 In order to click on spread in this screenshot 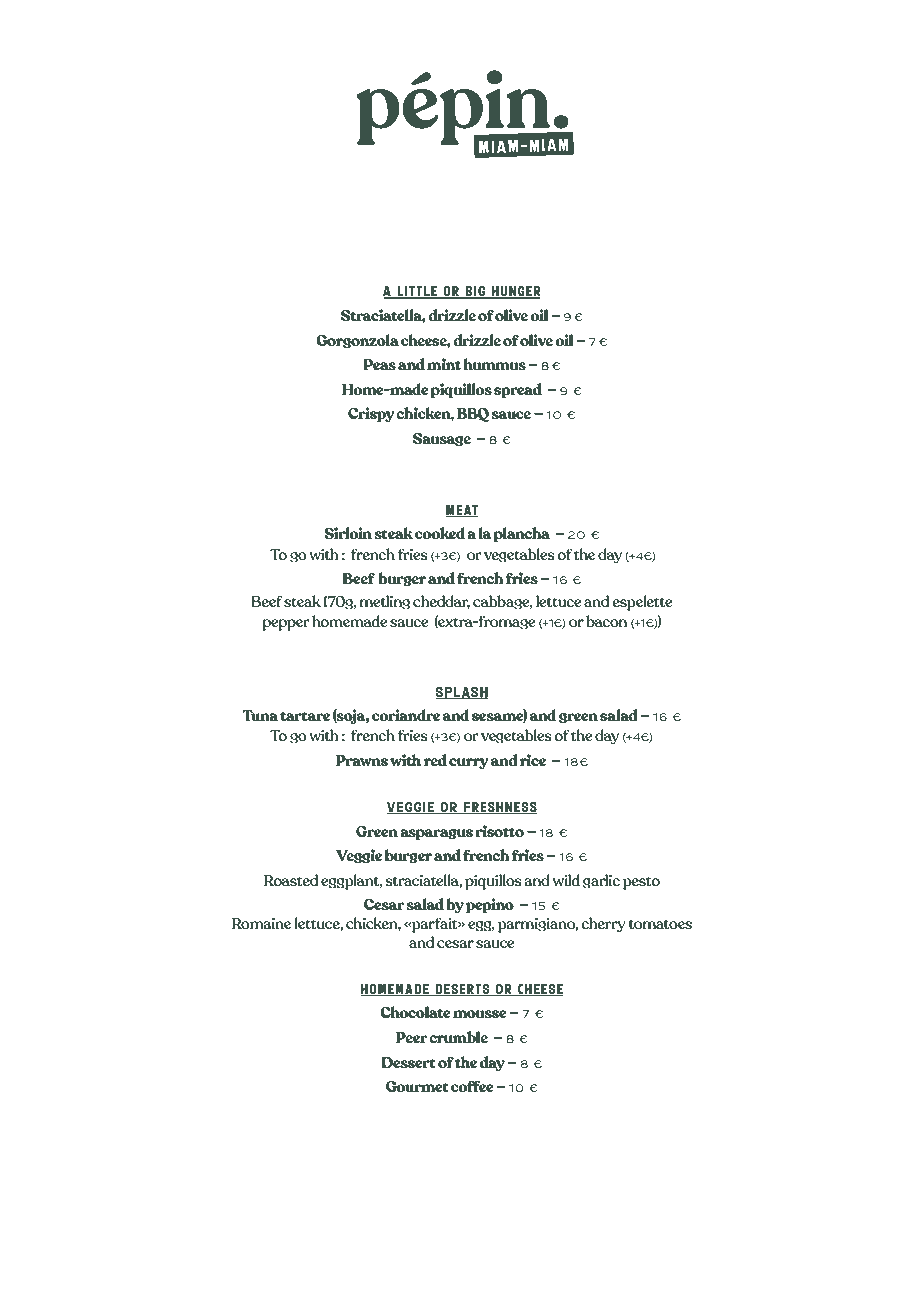, I will do `click(518, 391)`.
